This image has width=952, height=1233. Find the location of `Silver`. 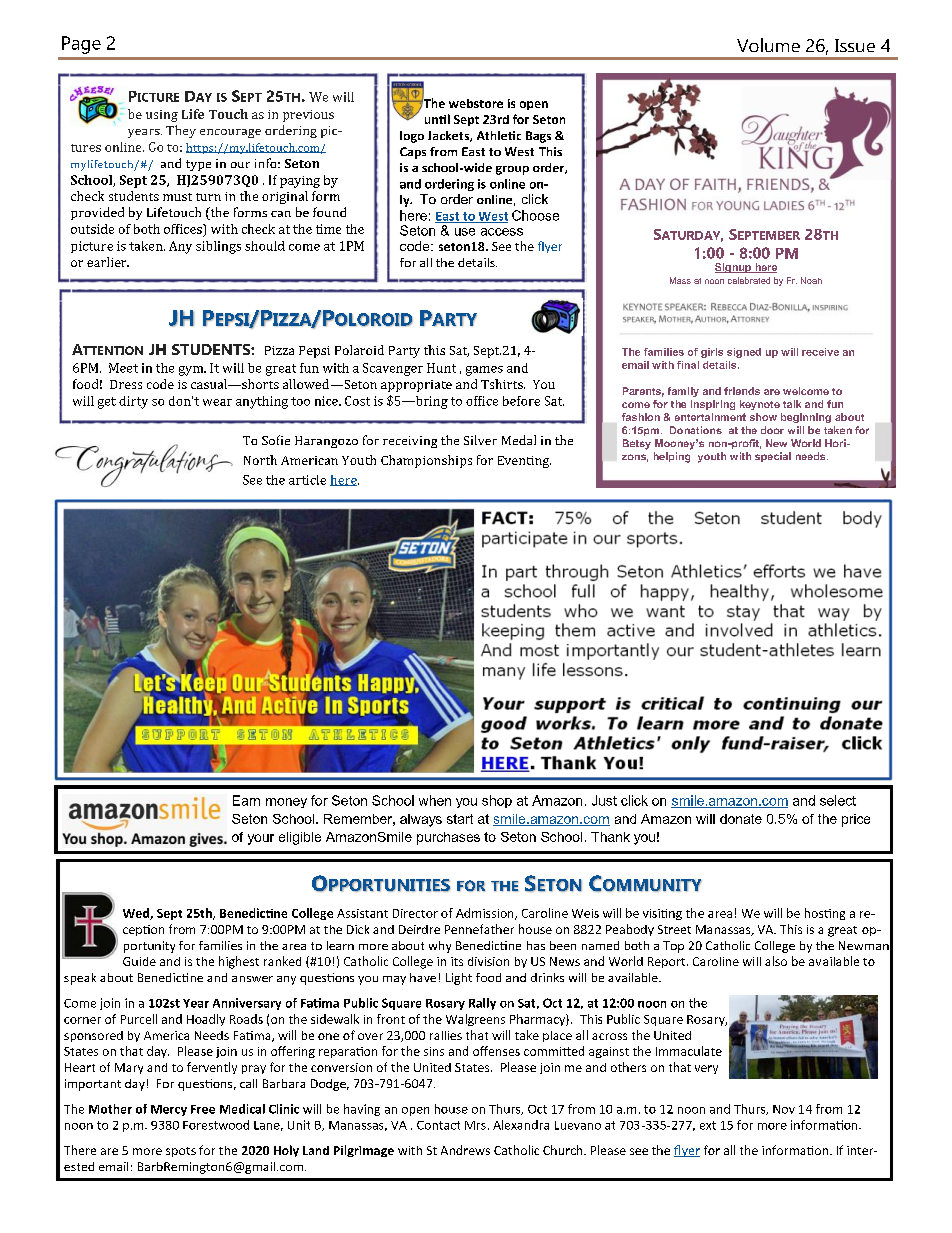

Silver is located at coordinates (480, 440).
